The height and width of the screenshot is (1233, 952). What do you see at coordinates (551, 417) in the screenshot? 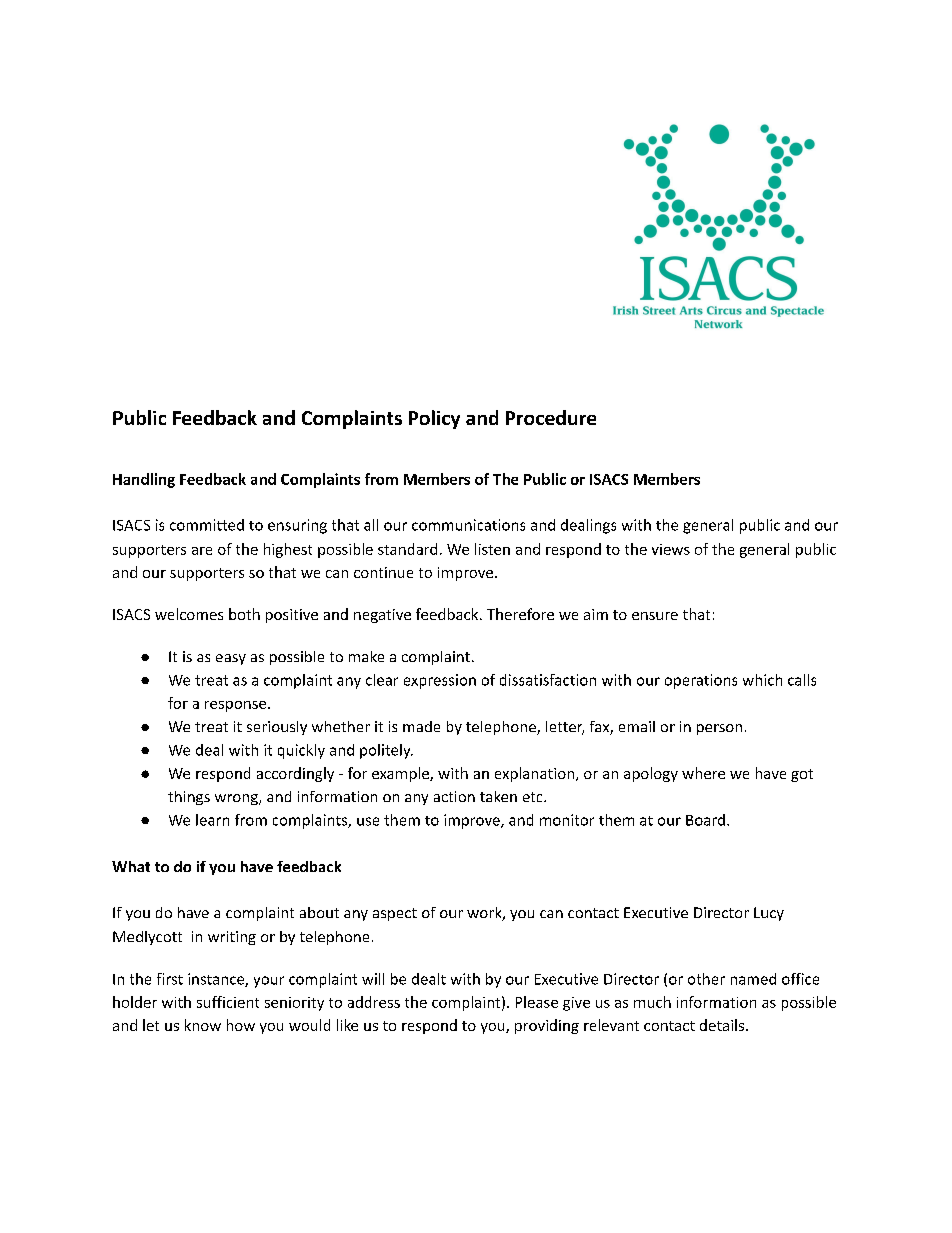
I see `Procedure` at bounding box center [551, 417].
